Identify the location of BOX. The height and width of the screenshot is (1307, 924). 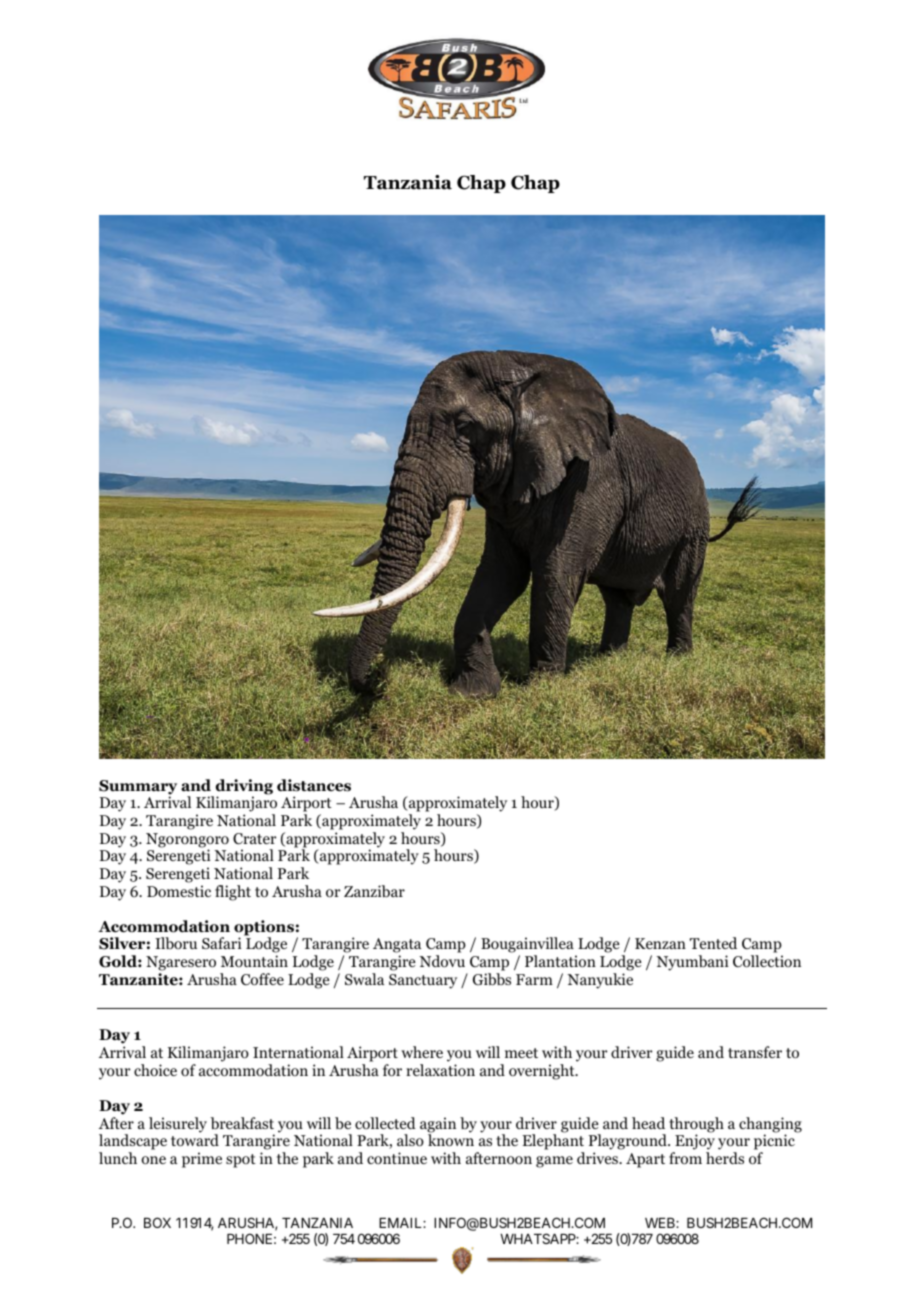
(157, 1222).
